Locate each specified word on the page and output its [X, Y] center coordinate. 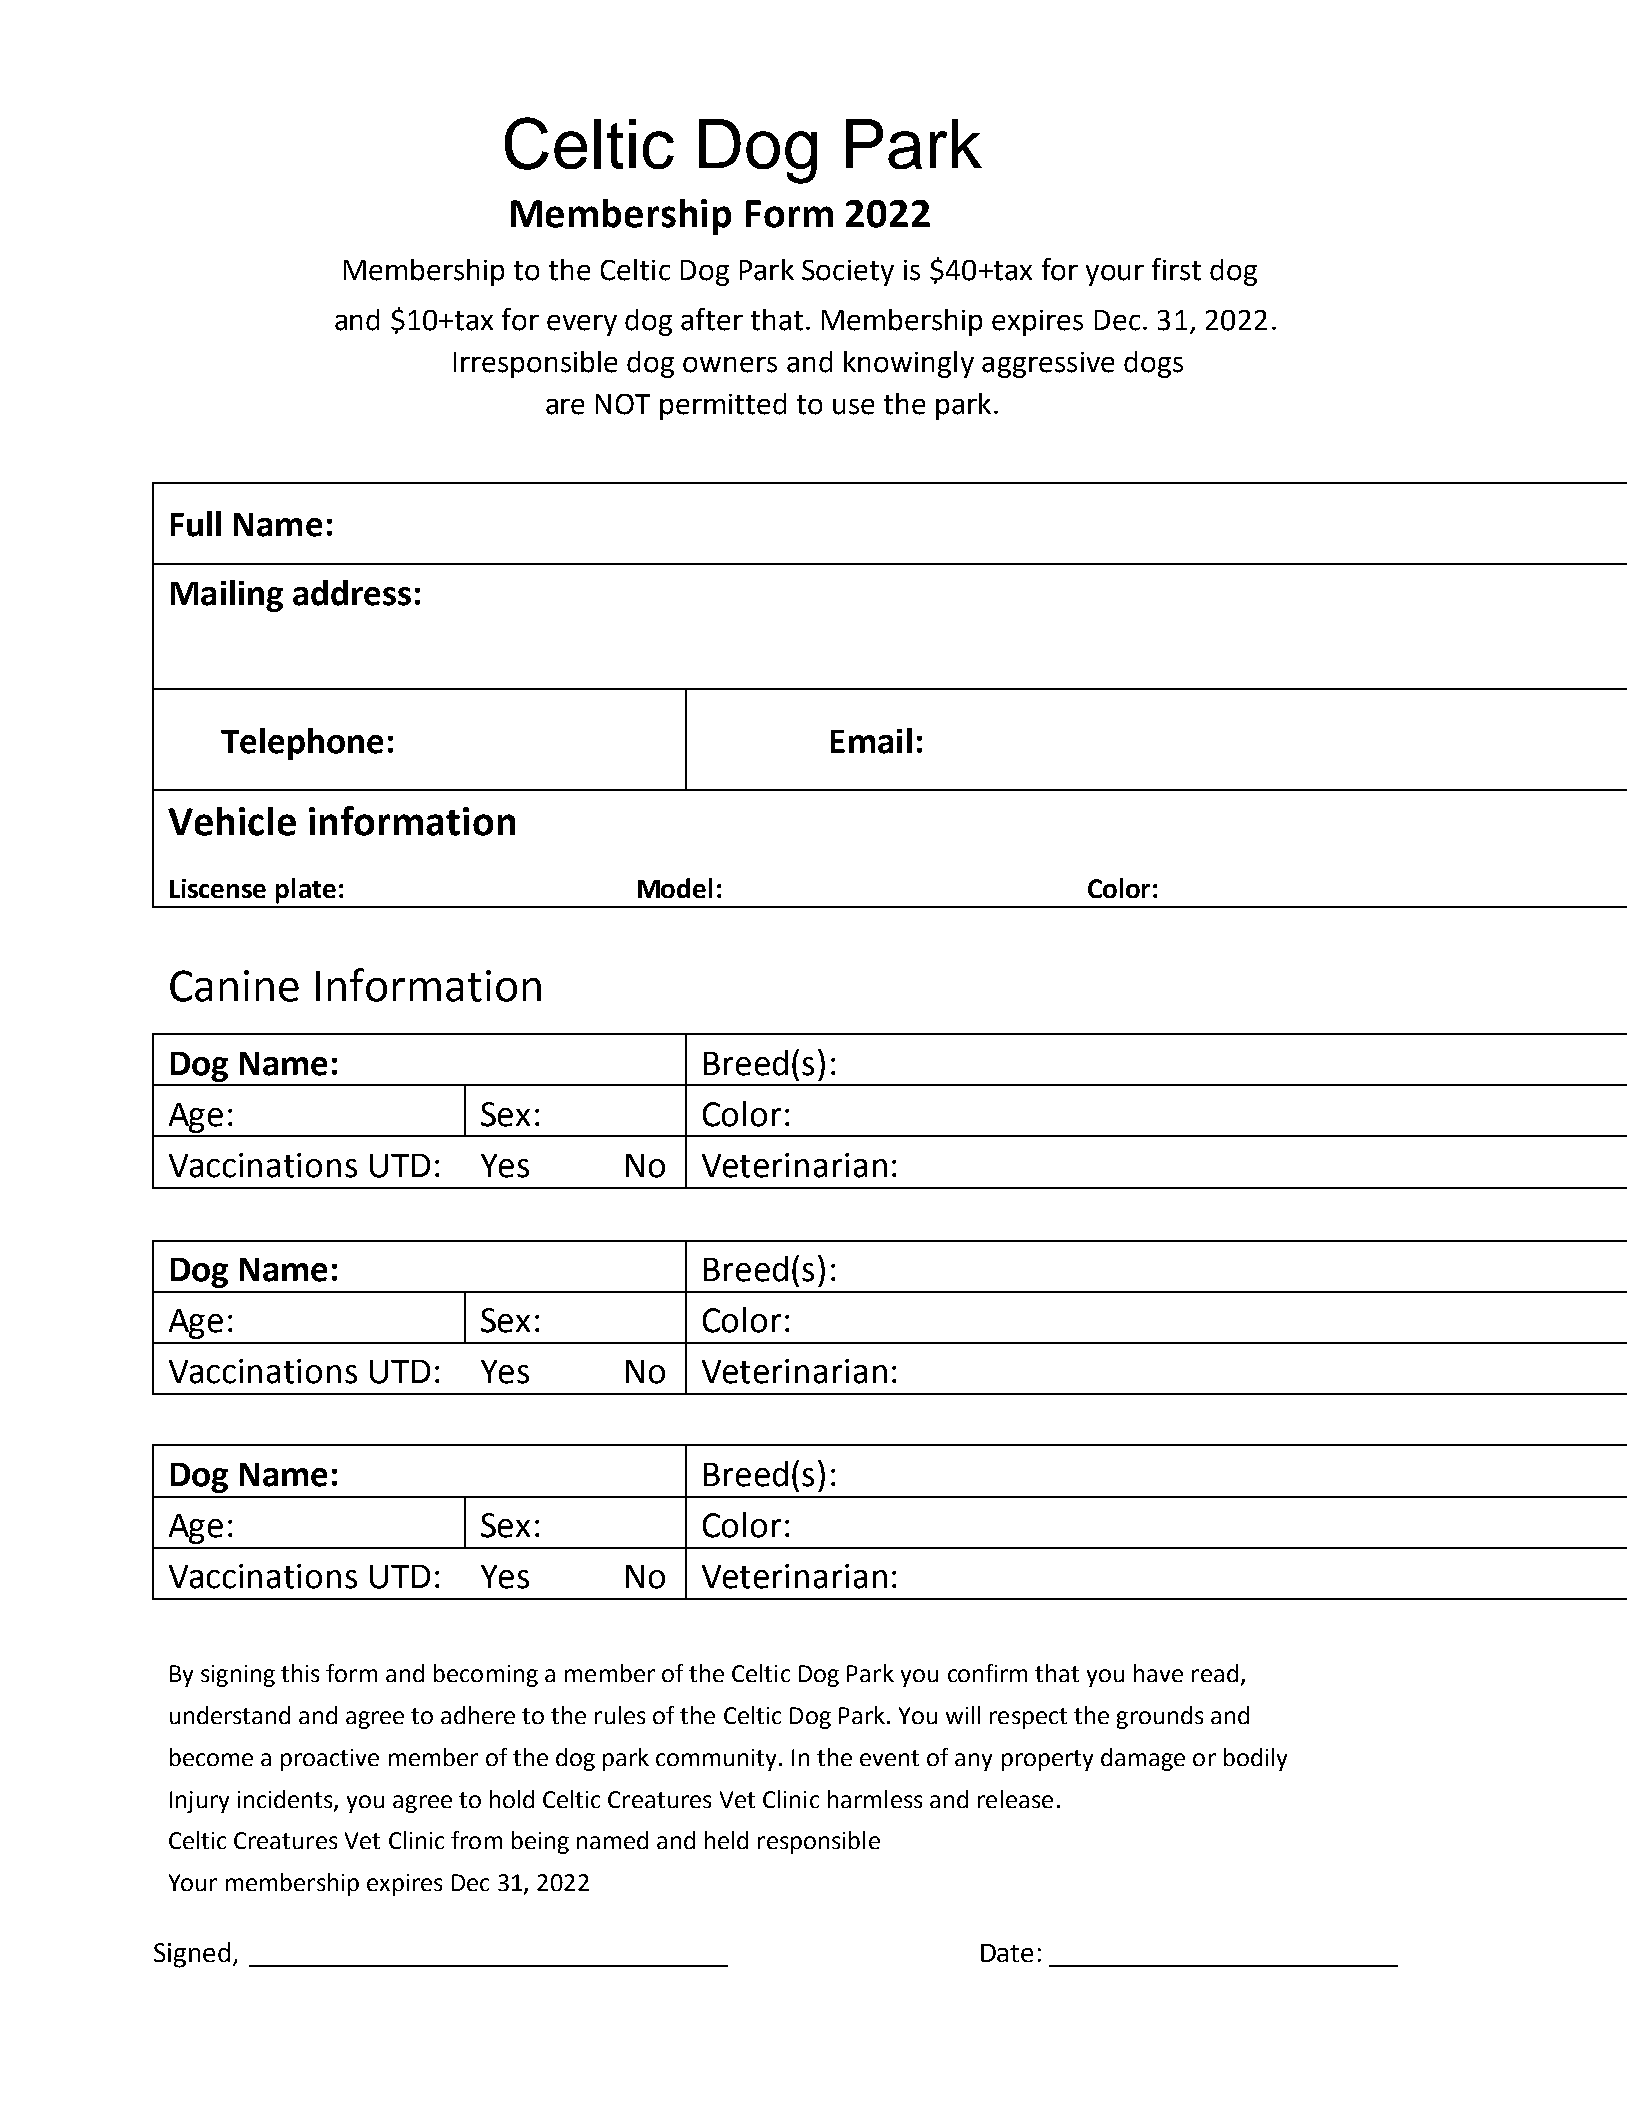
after [712, 319]
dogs [1153, 364]
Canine [234, 986]
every [582, 325]
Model [675, 888]
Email [871, 741]
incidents [286, 1800]
